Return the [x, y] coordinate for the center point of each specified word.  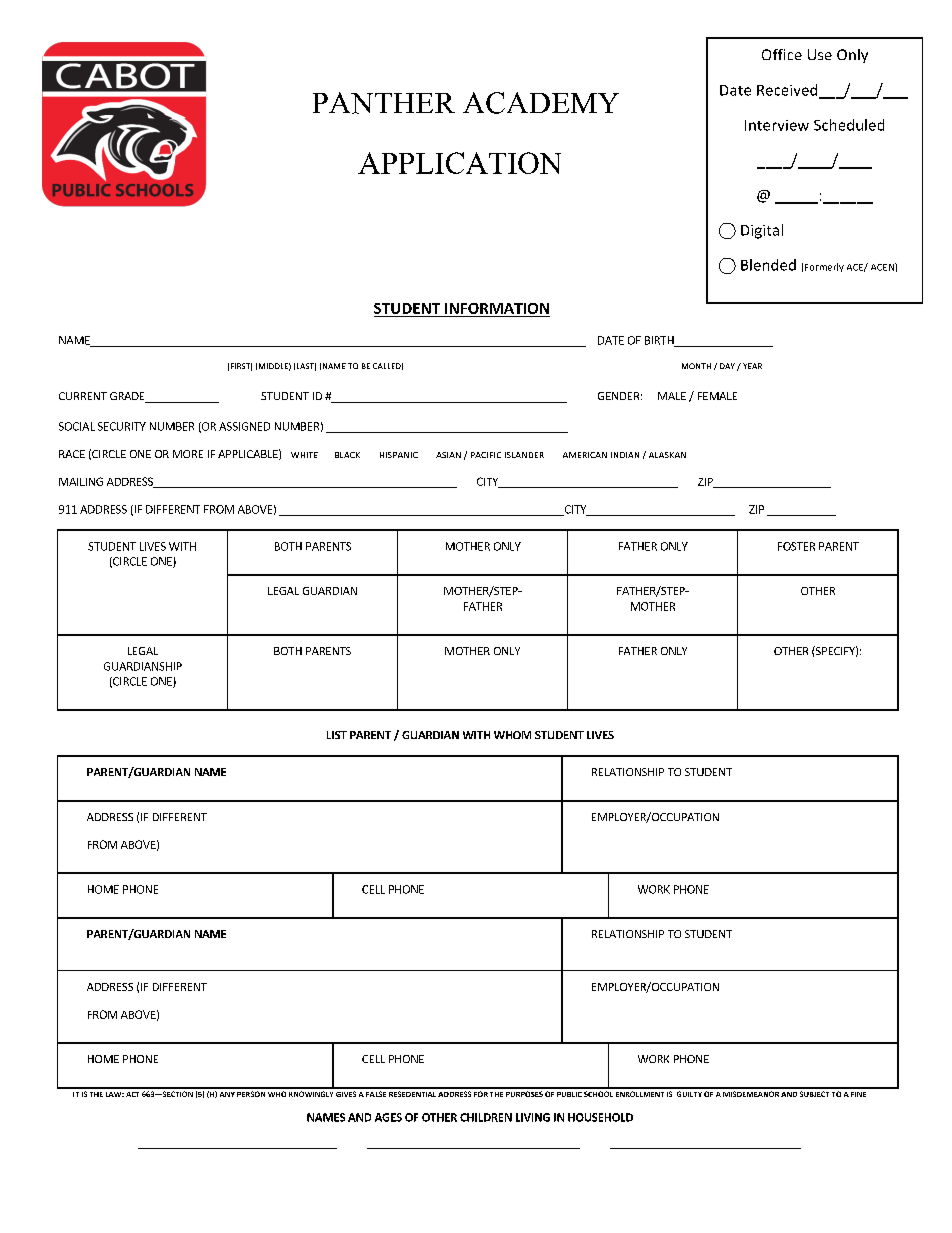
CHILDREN [486, 1117]
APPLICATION [459, 163]
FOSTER [796, 546]
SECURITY [122, 426]
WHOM [512, 735]
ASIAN [448, 455]
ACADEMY [541, 103]
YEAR [752, 366]
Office [782, 54]
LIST [337, 735]
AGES [388, 1117]
